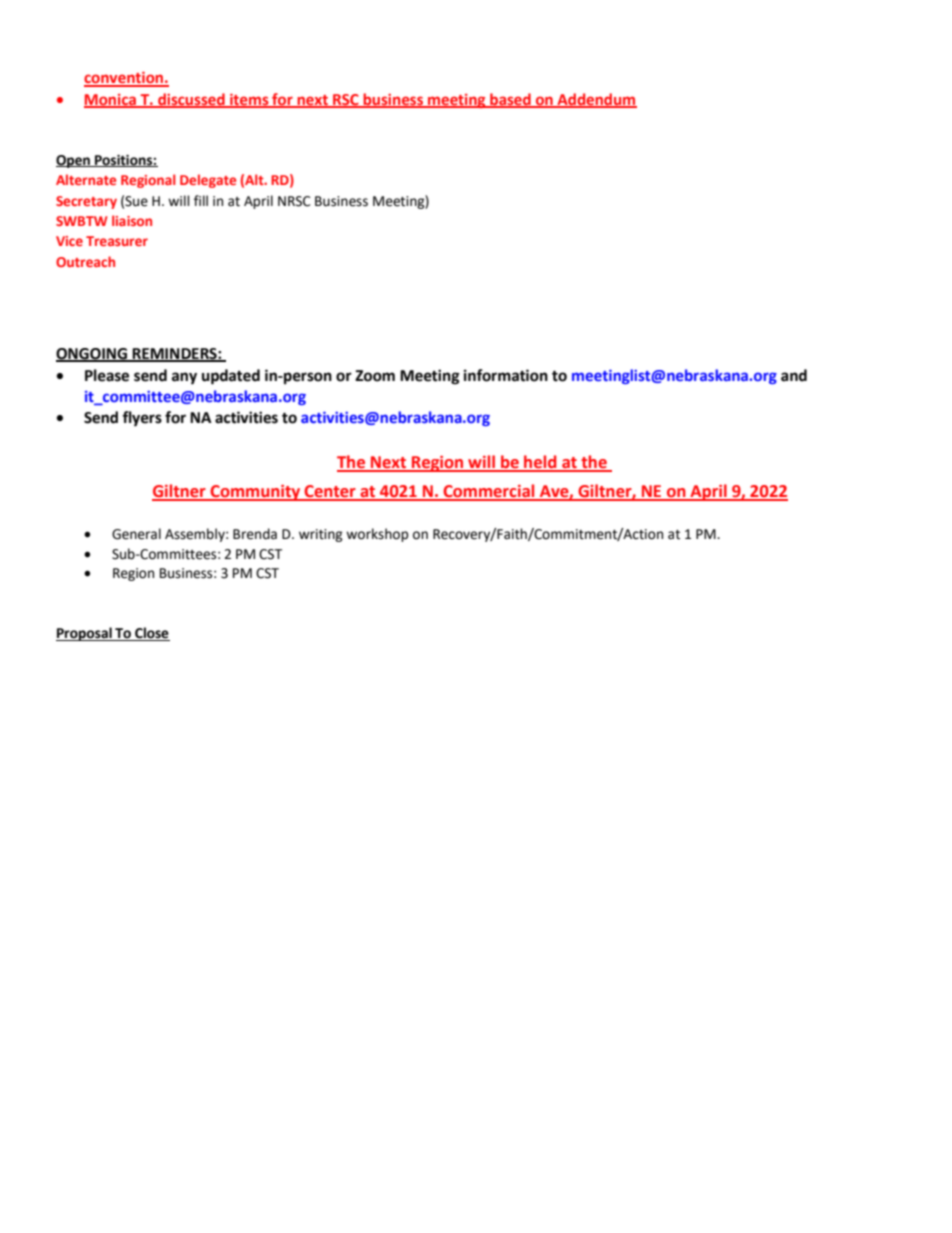 Image resolution: width=952 pixels, height=1233 pixels. Describe the element at coordinates (510, 100) in the image. I see `based` at that location.
